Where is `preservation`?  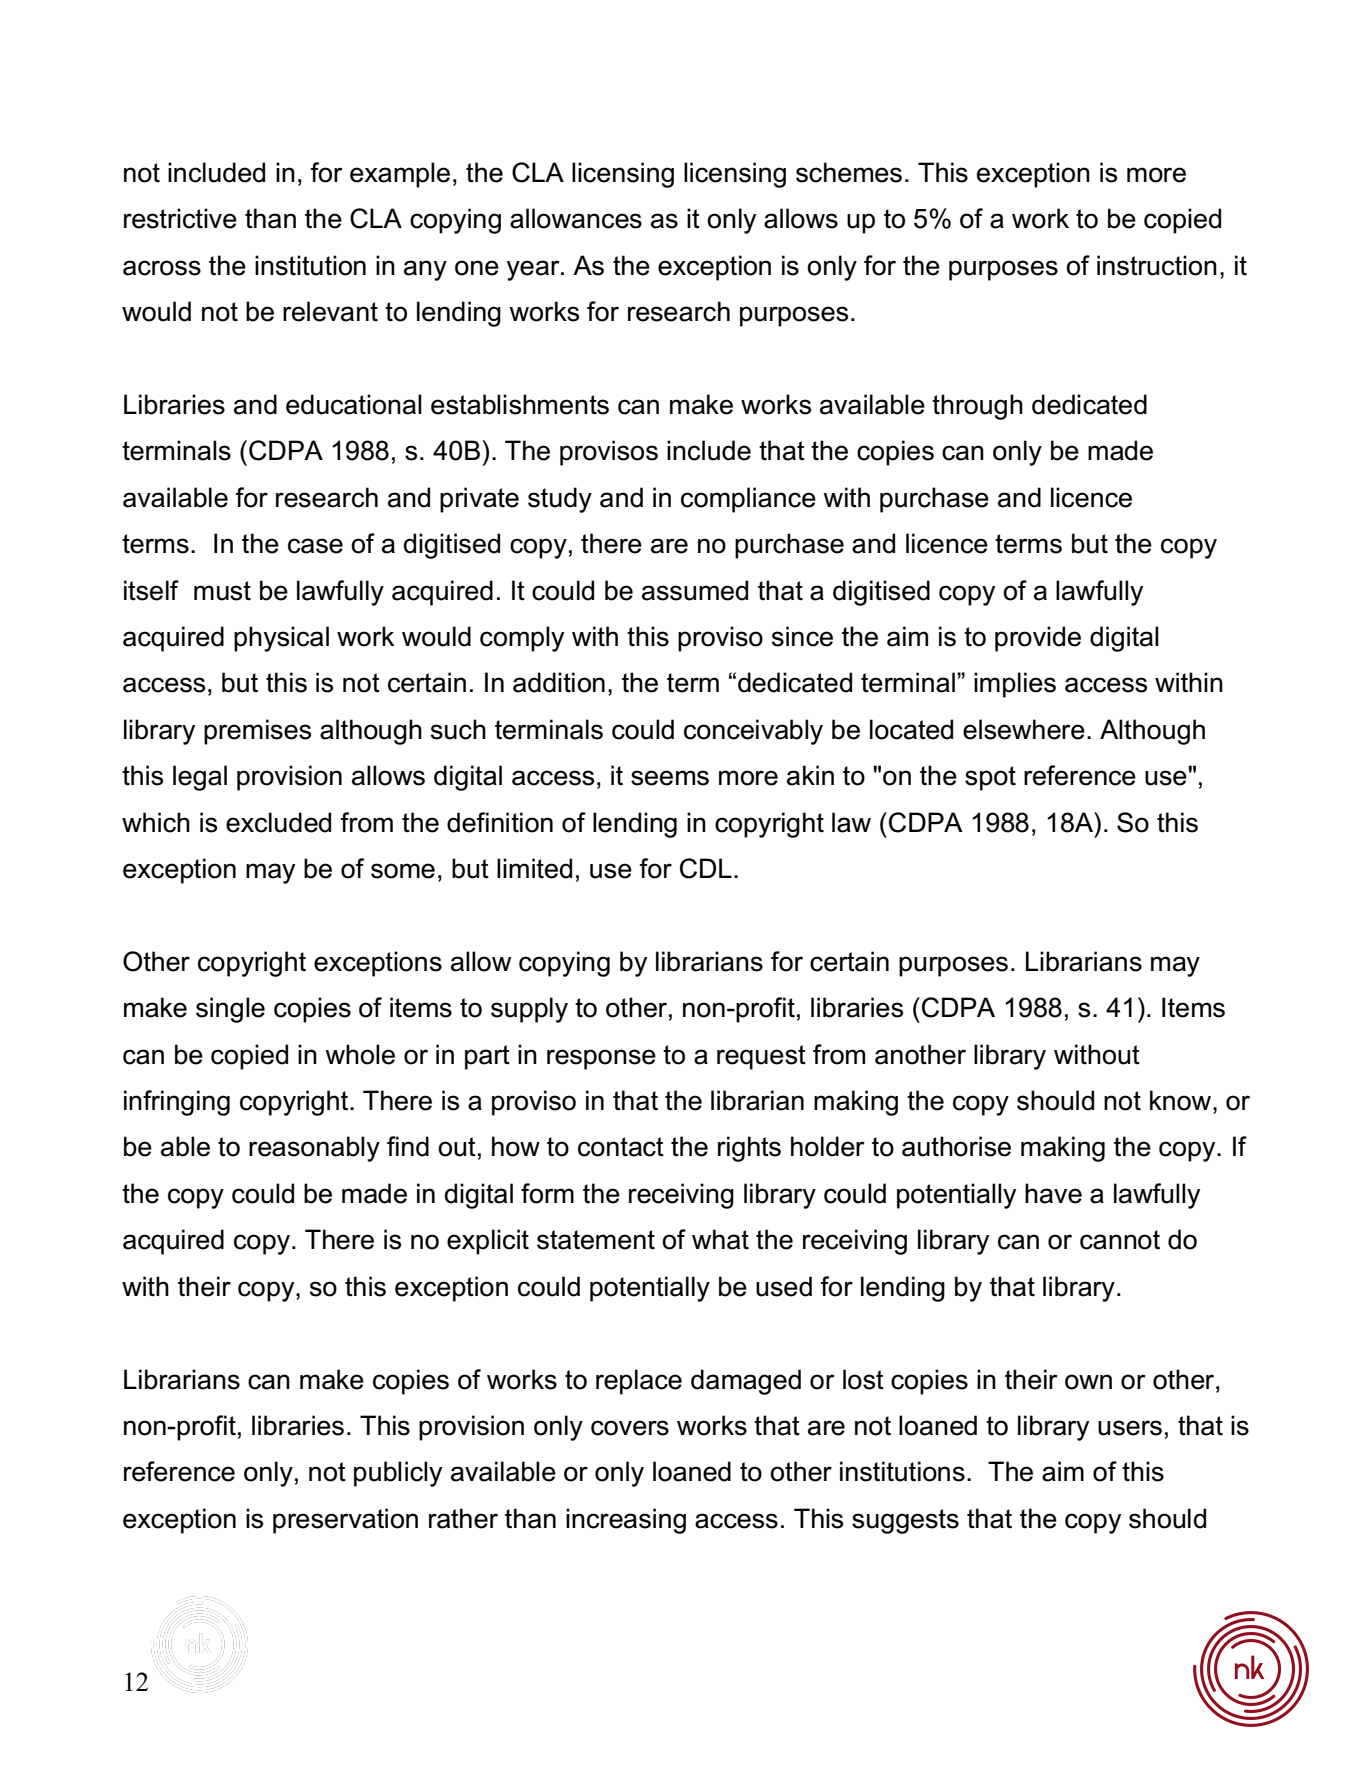
preservation is located at coordinates (345, 1521).
